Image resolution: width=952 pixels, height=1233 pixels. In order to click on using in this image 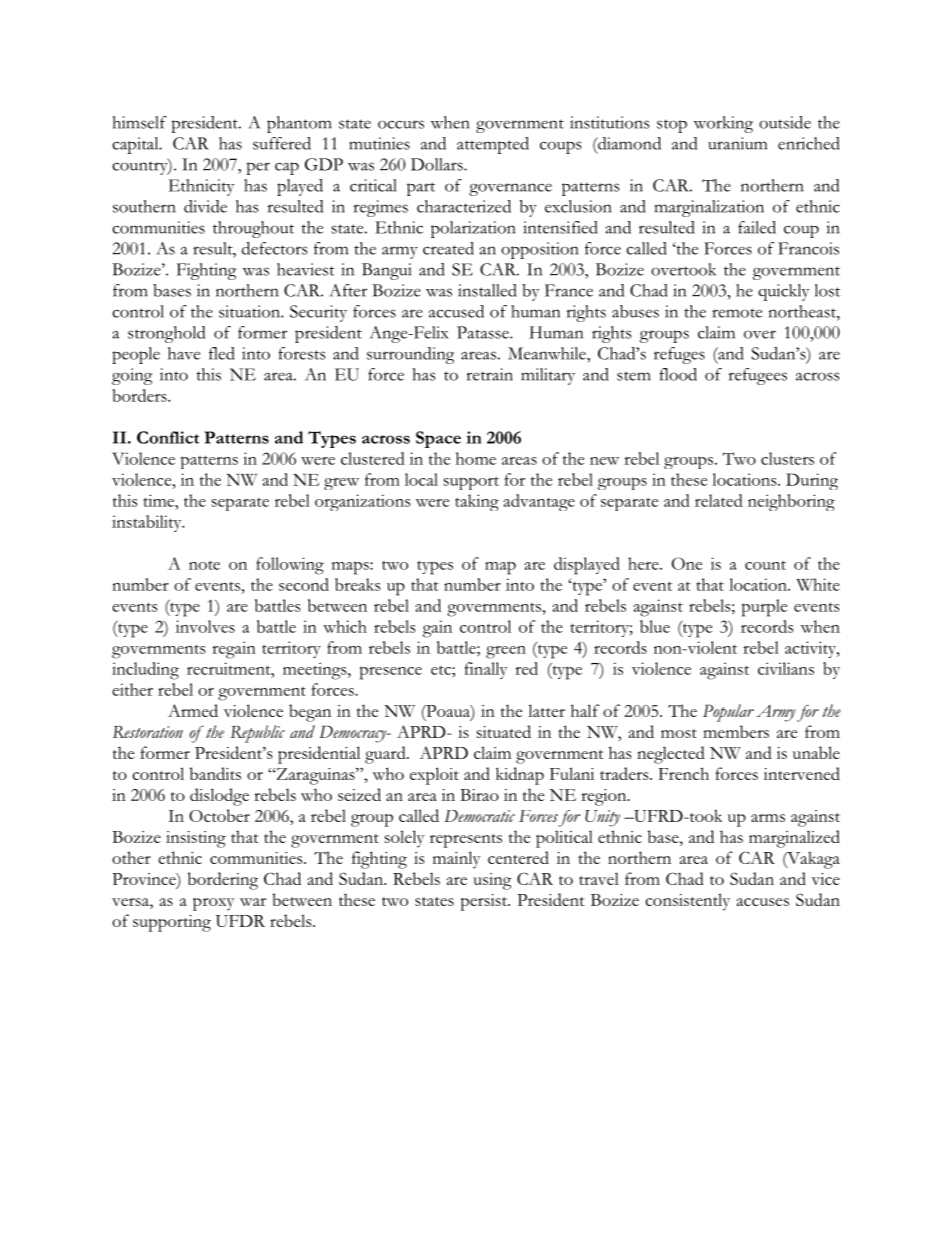, I will do `click(492, 881)`.
